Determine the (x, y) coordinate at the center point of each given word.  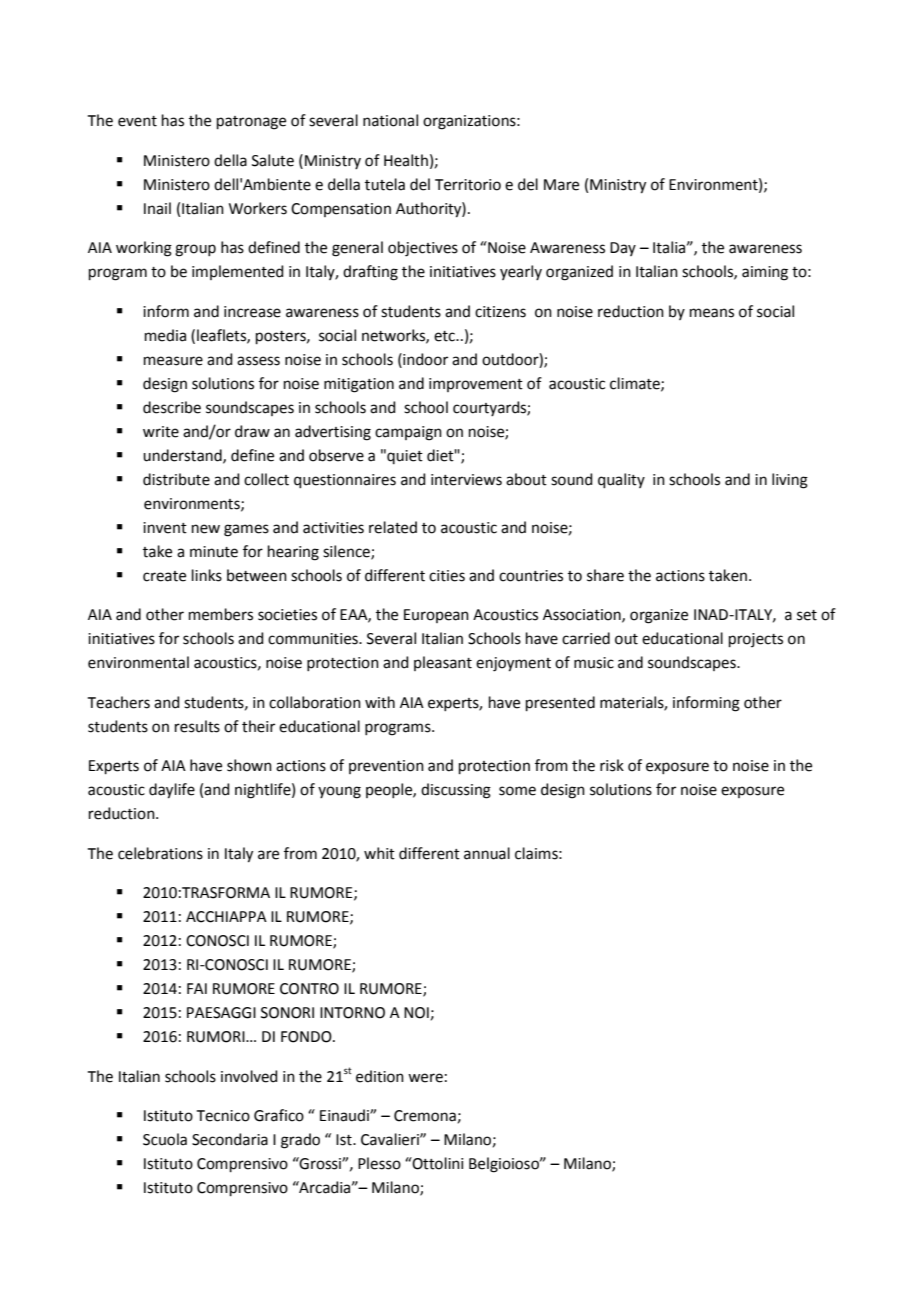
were (425, 1078)
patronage (251, 123)
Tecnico (223, 1116)
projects (756, 640)
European (436, 616)
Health (406, 160)
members (221, 614)
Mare (561, 185)
